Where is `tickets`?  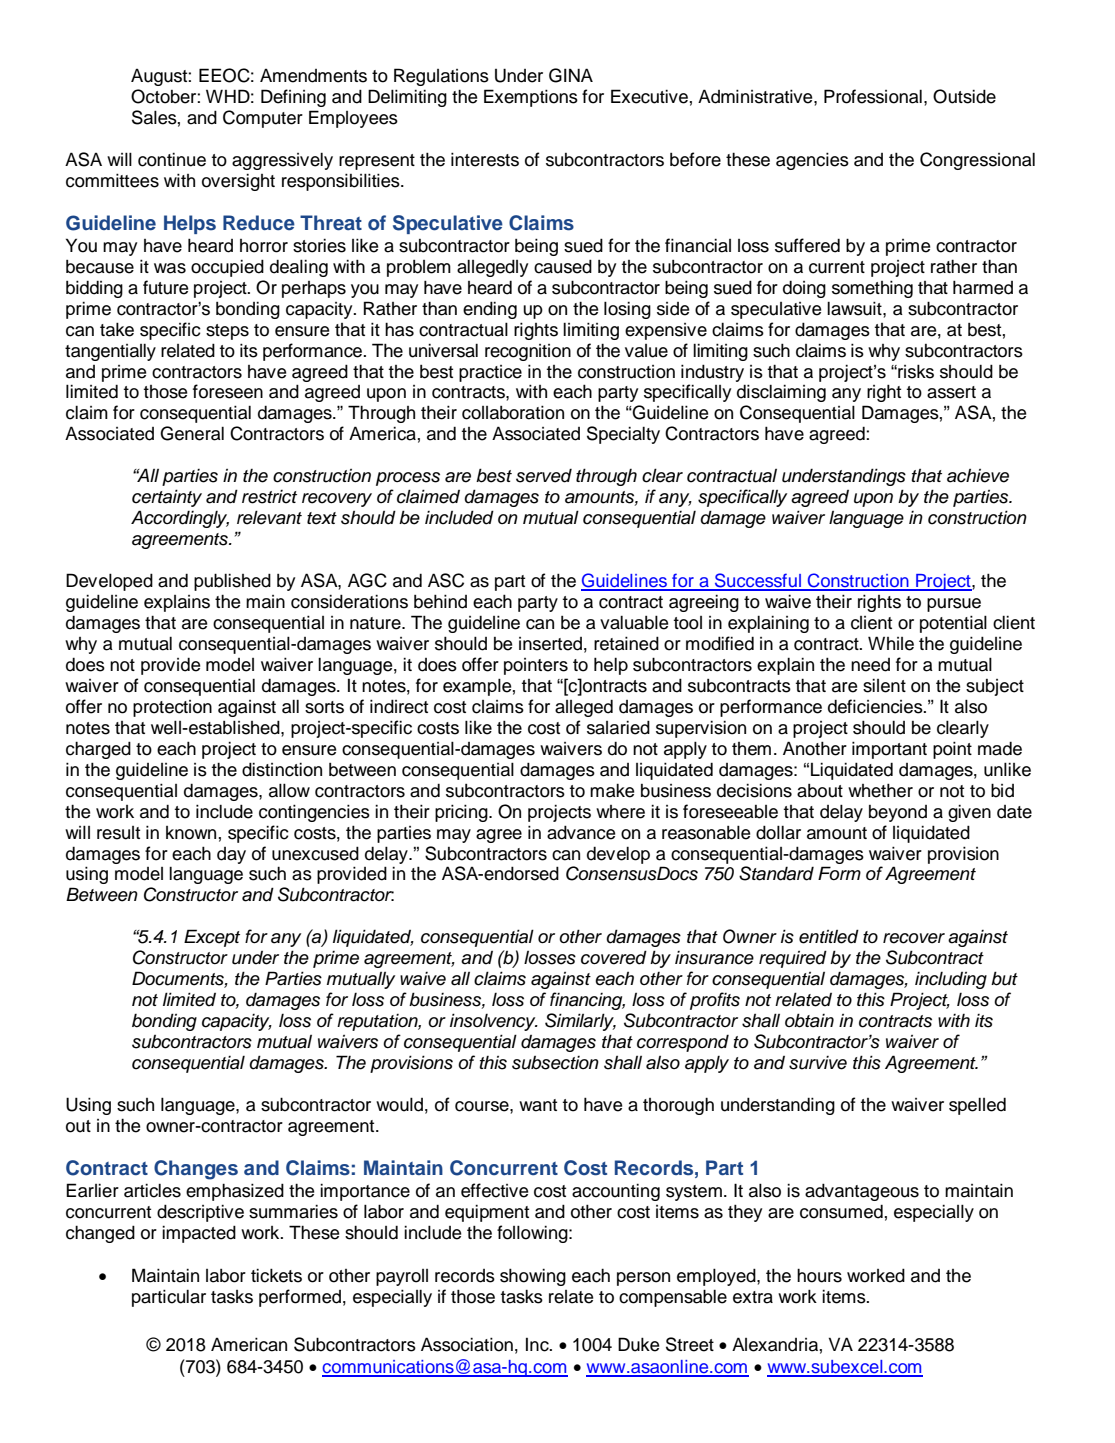 tickets is located at coordinates (276, 1275).
